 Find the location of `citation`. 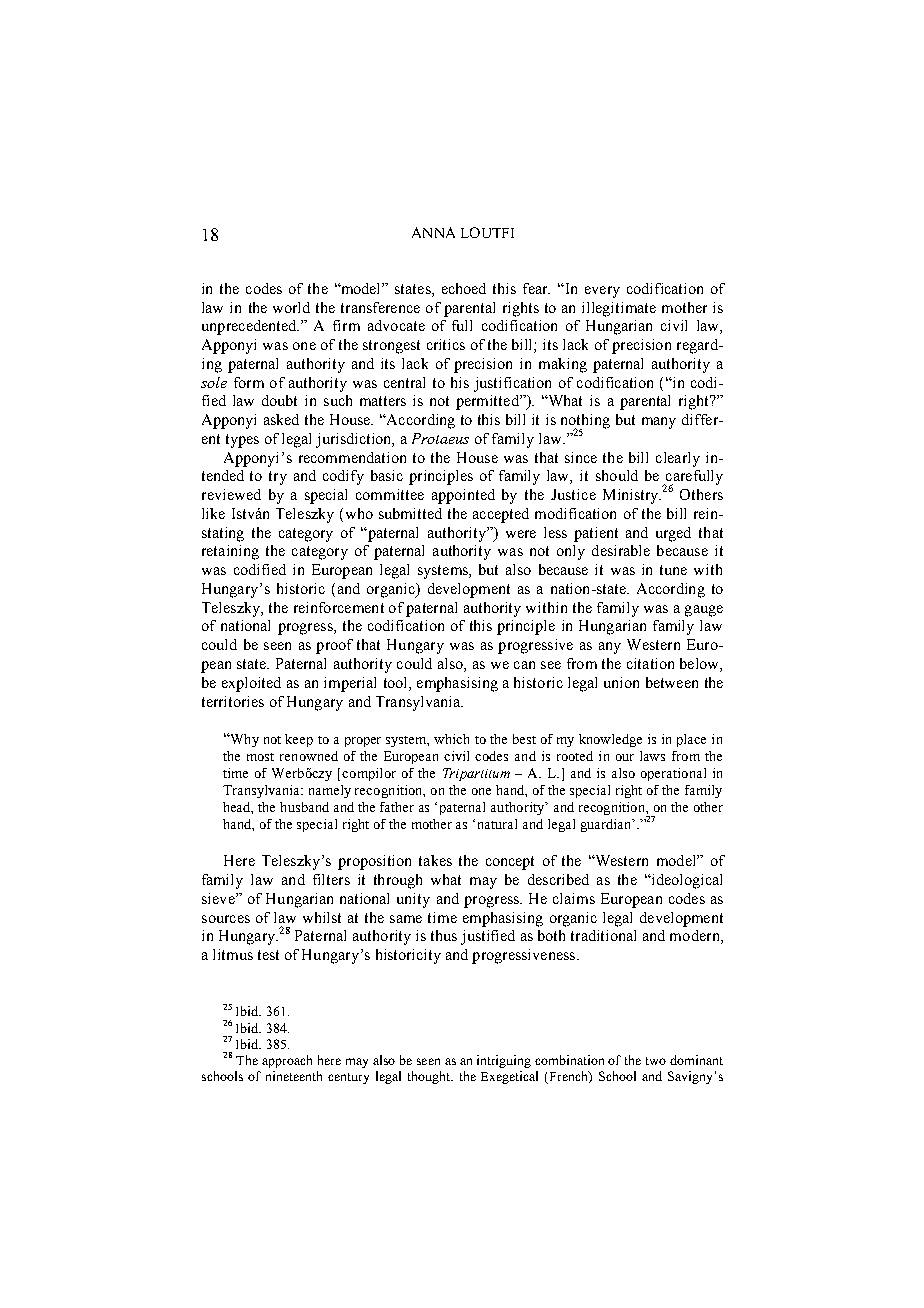

citation is located at coordinates (650, 663).
